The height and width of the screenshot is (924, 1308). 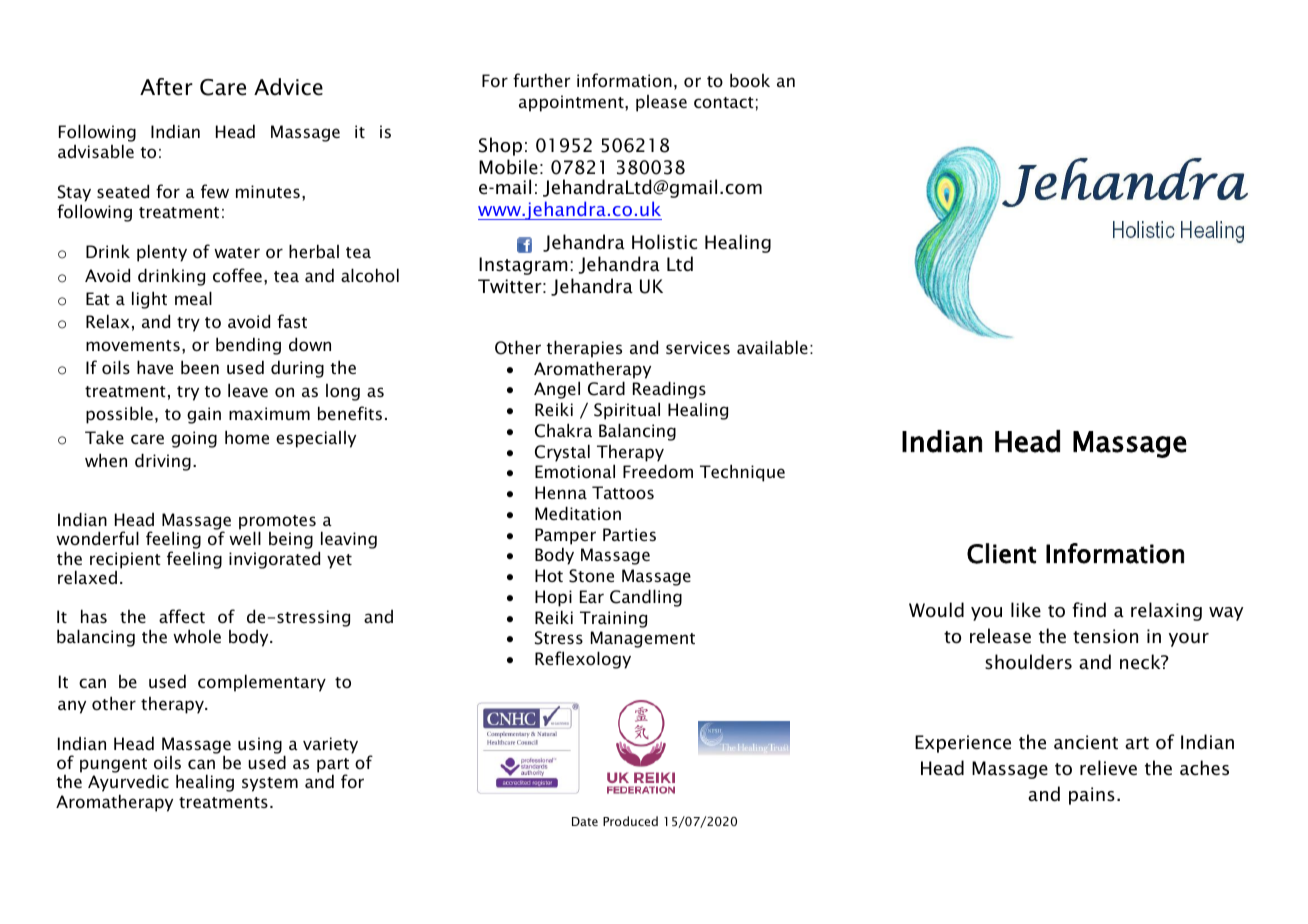 I want to click on tension, so click(x=1105, y=636).
